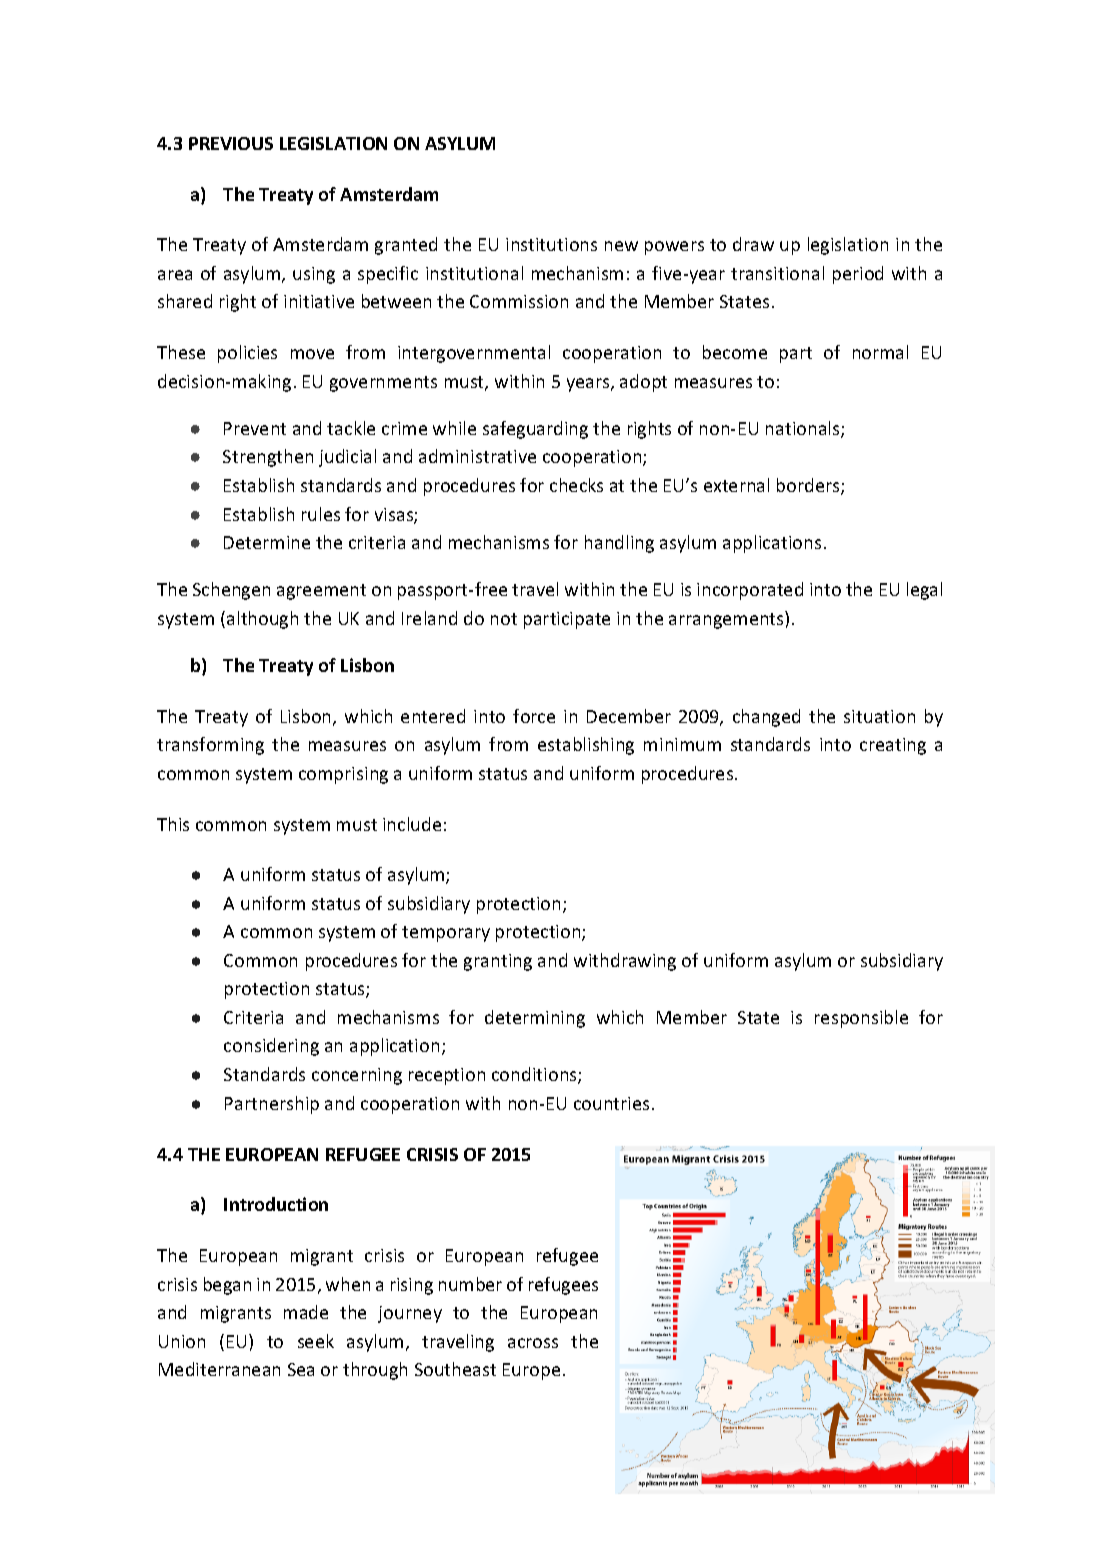 The width and height of the document is (1101, 1557). I want to click on institutions, so click(551, 244).
